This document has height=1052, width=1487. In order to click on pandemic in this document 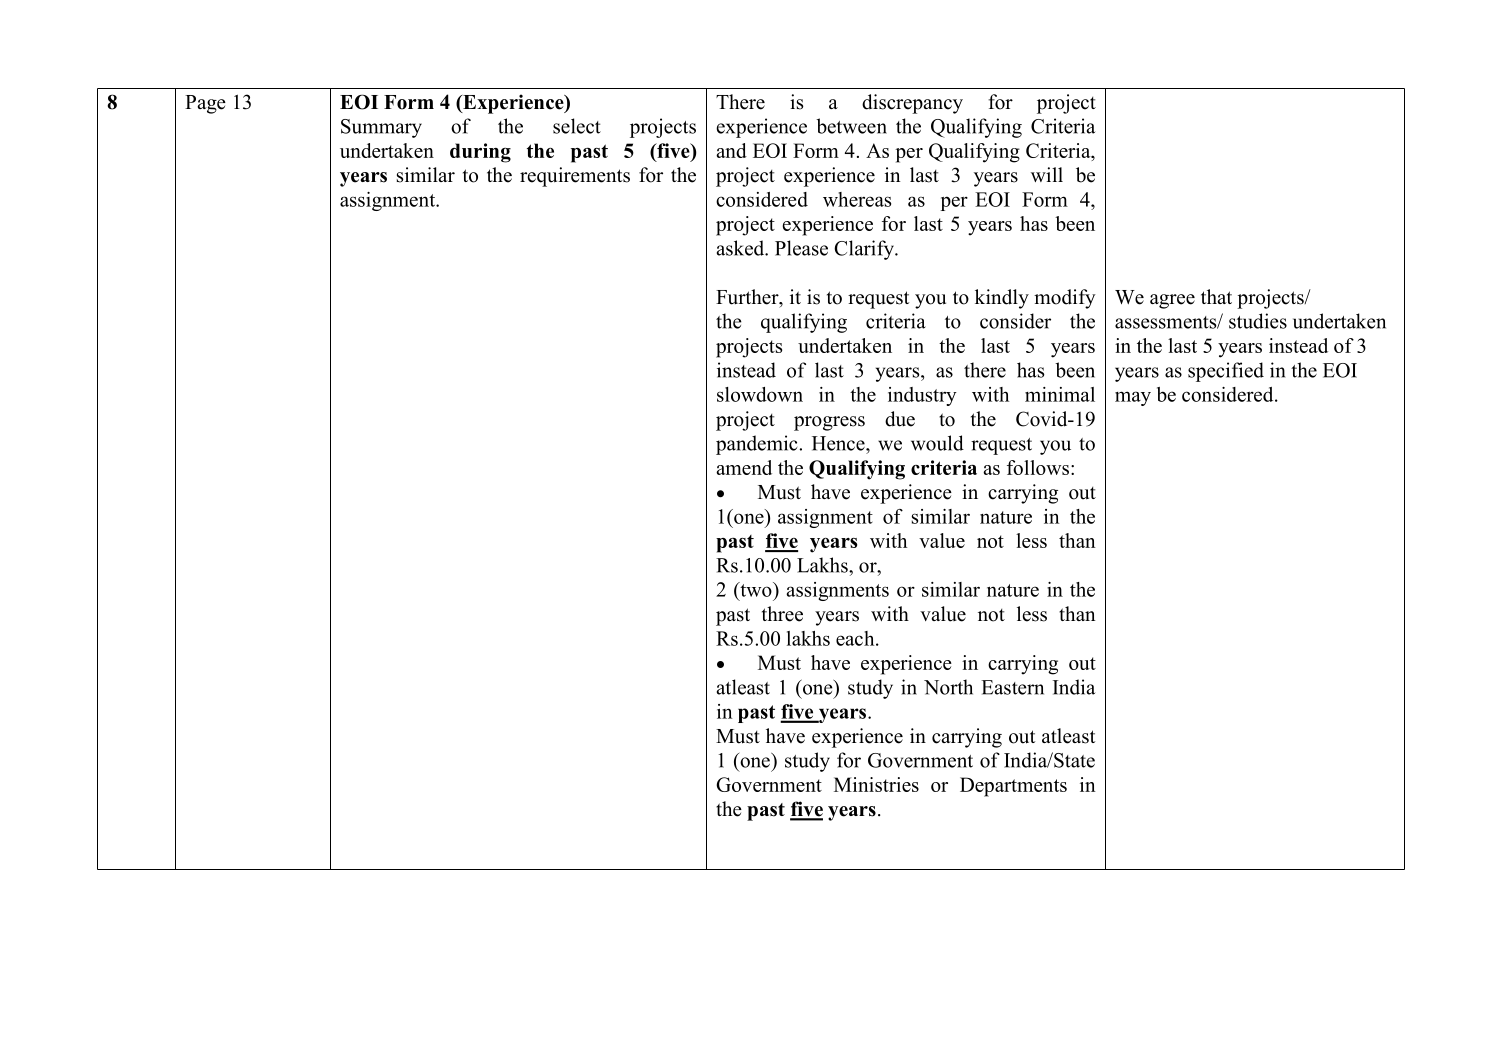, I will do `click(758, 445)`.
